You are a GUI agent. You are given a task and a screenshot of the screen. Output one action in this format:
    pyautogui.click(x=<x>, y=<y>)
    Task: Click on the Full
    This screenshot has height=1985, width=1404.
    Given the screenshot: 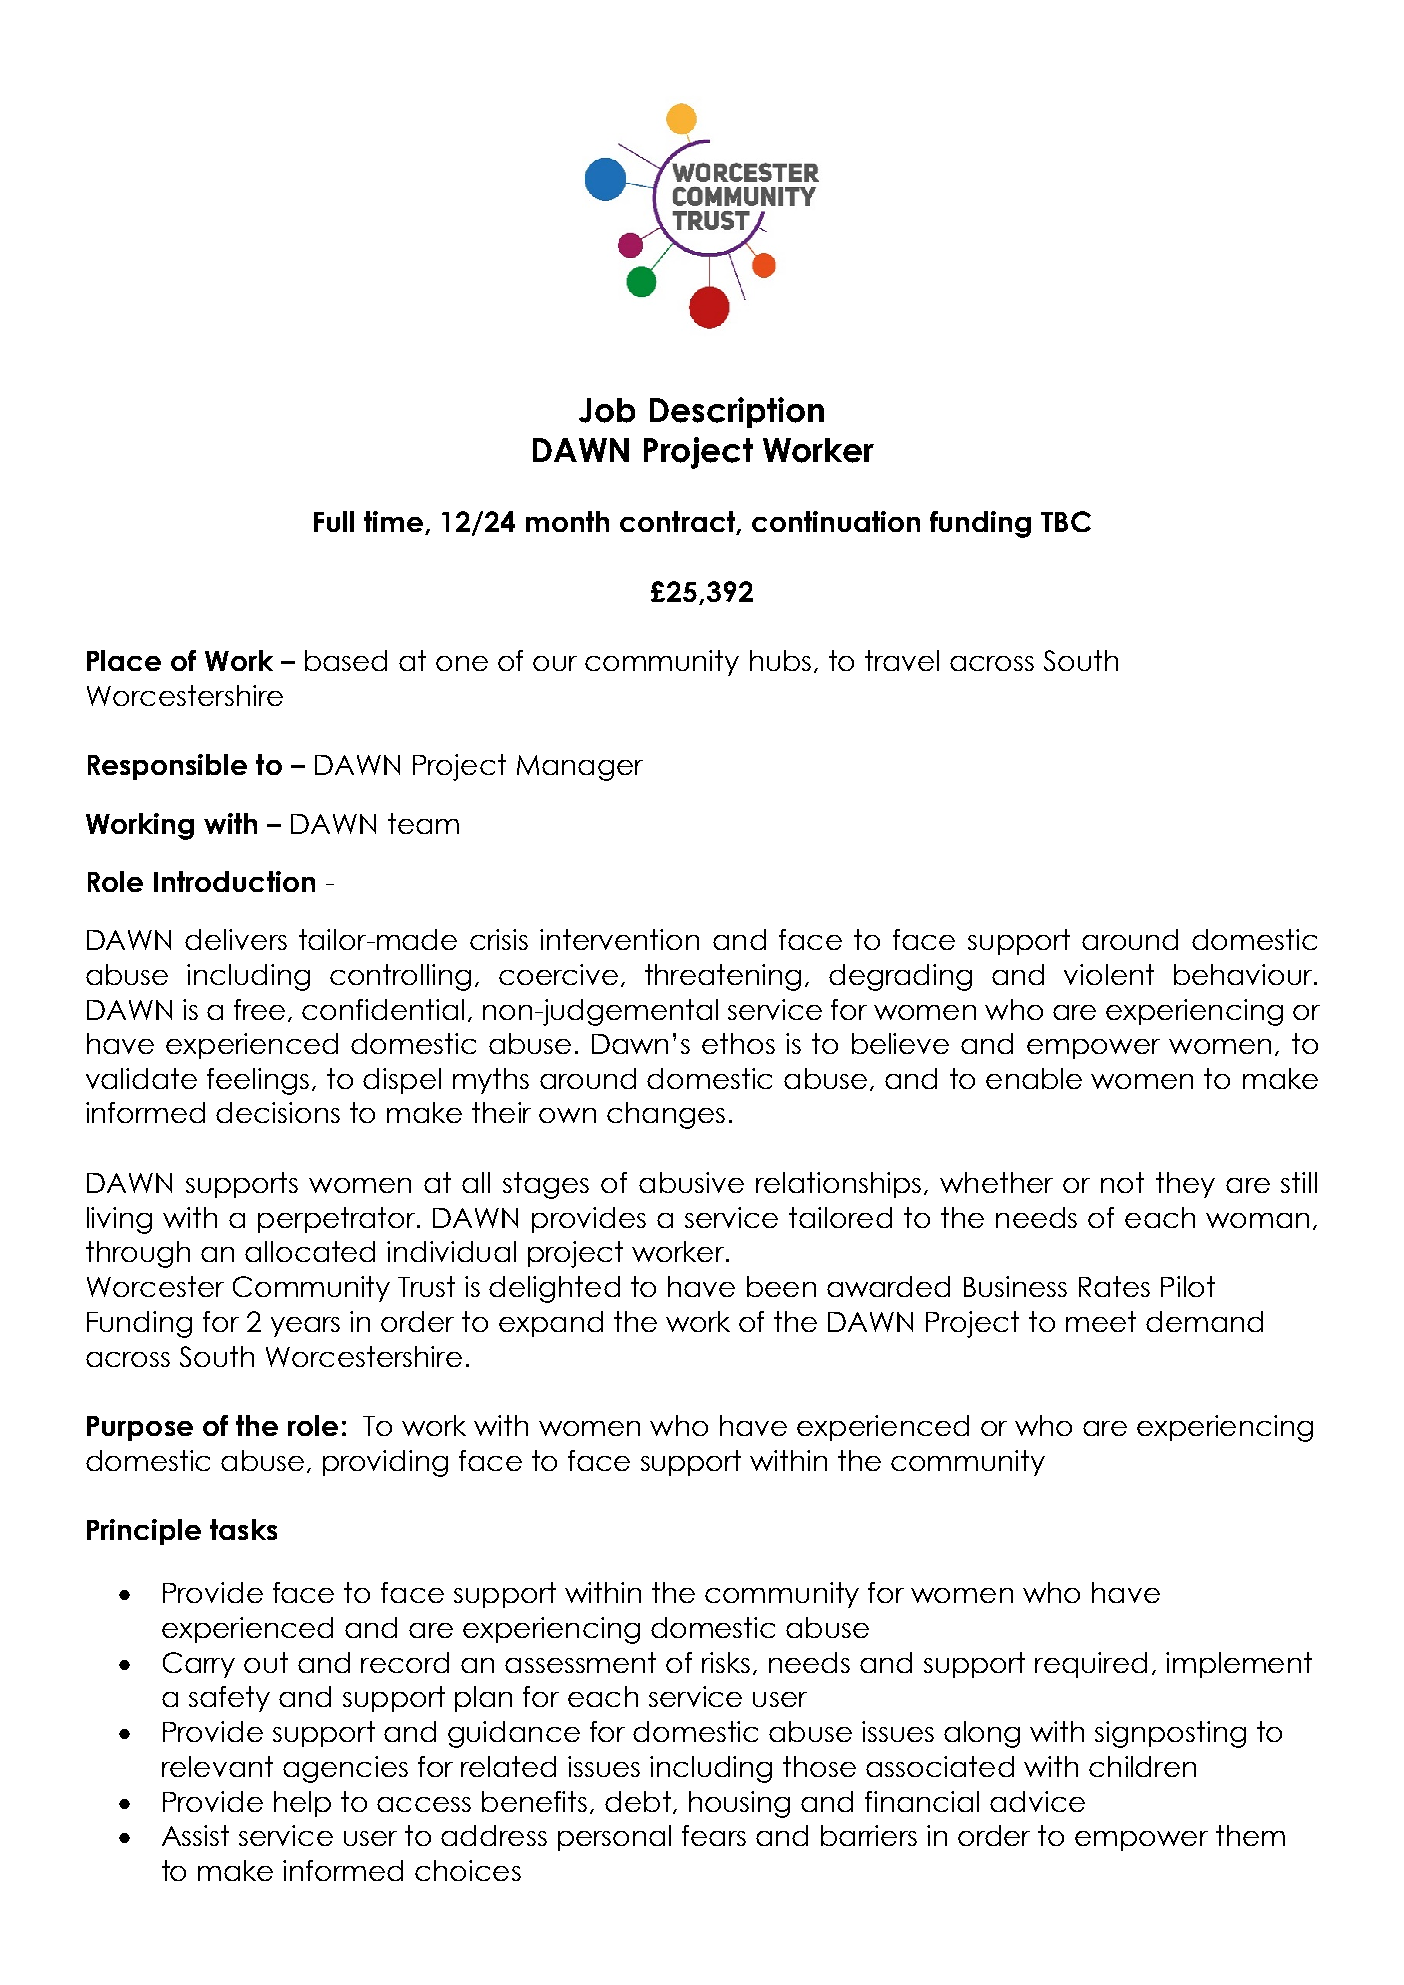 What is the action you would take?
    pyautogui.click(x=334, y=521)
